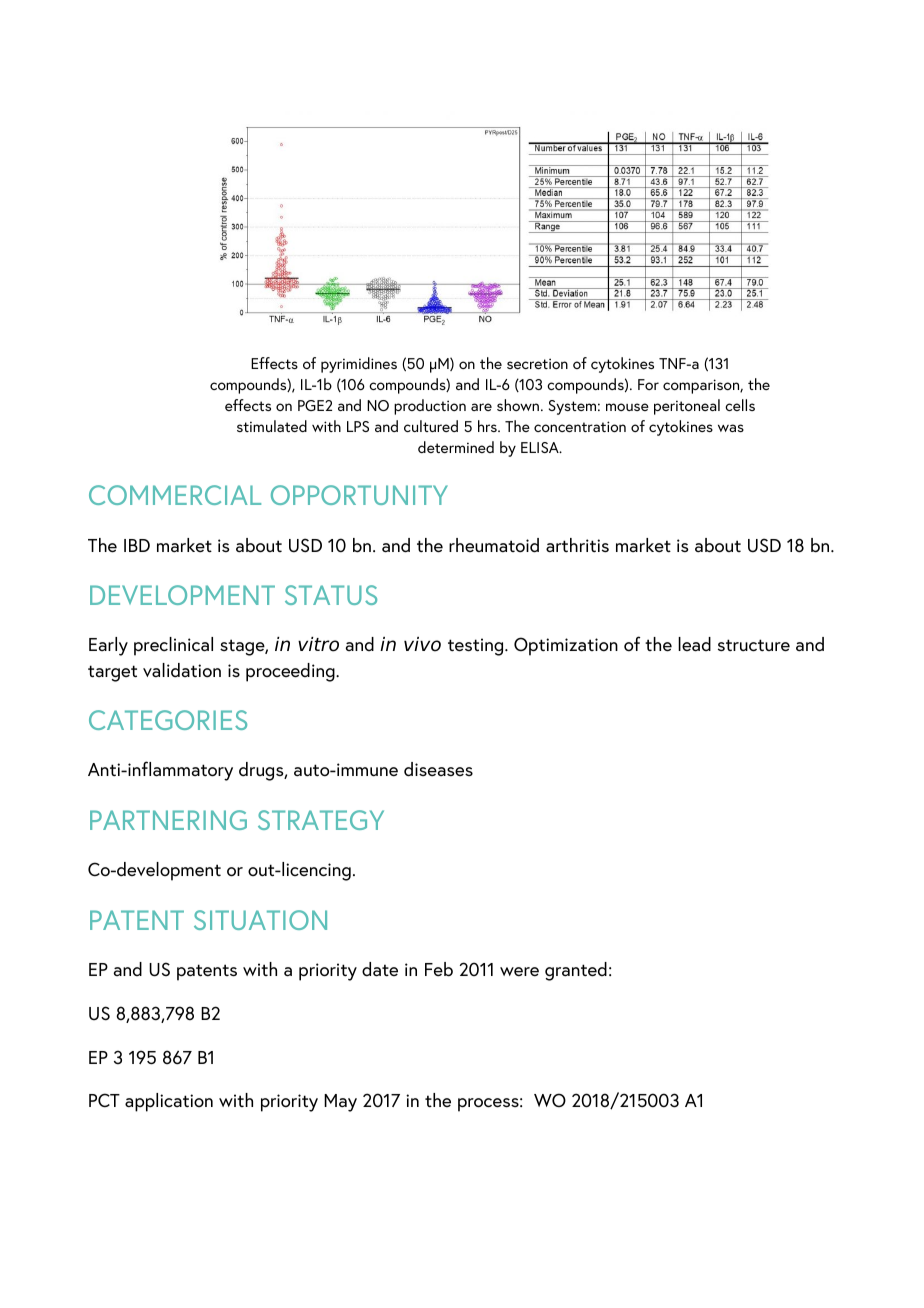 This document has width=924, height=1308. What do you see at coordinates (168, 720) in the document?
I see `CATEGORIES` at bounding box center [168, 720].
